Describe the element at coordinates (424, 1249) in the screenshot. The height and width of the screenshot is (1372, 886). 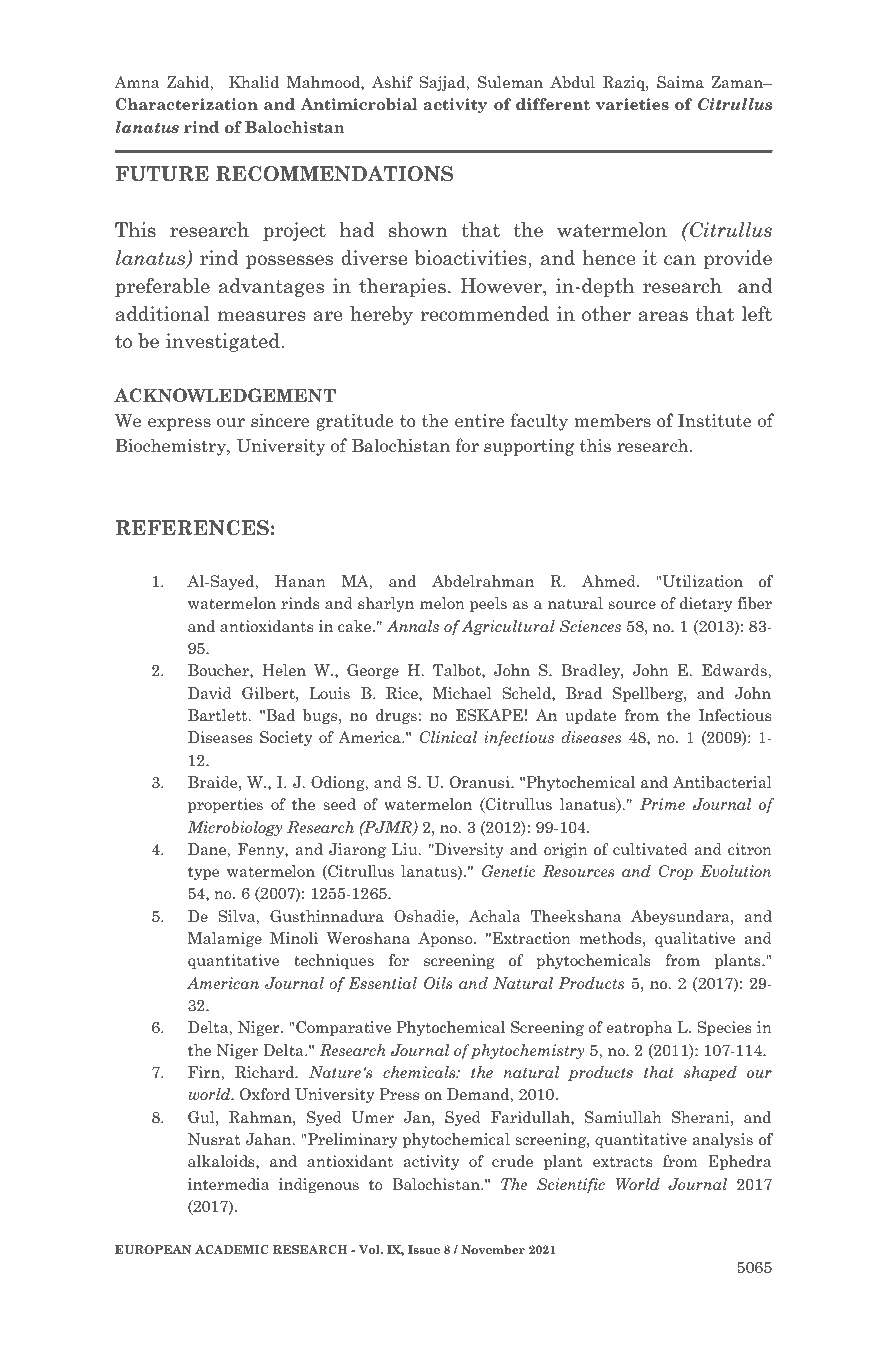
I see `Issue` at that location.
